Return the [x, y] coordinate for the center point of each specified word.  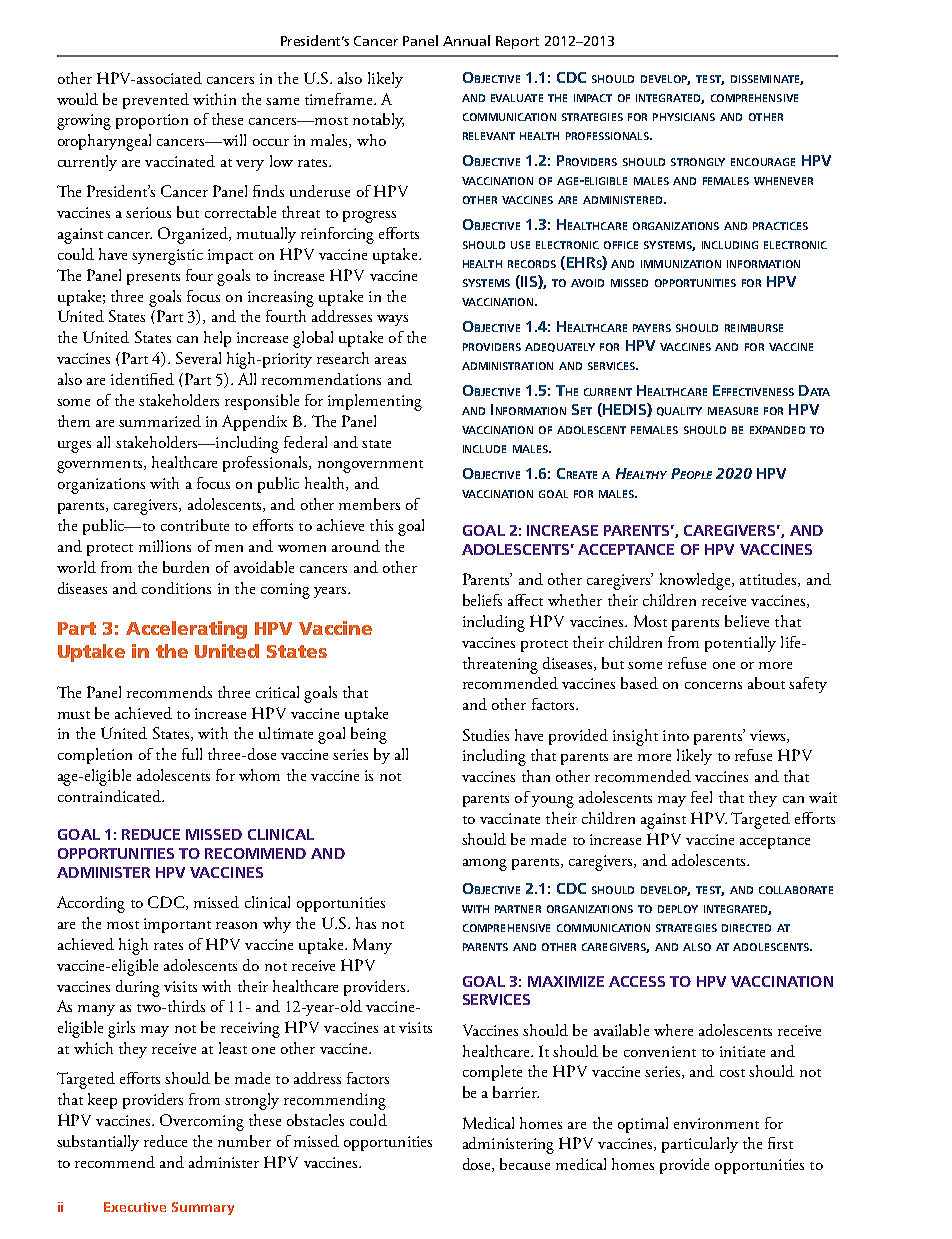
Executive [135, 1207]
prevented [156, 101]
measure [733, 411]
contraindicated [111, 796]
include [484, 449]
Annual [466, 40]
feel [701, 797]
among [485, 865]
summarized [160, 421]
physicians [684, 117]
